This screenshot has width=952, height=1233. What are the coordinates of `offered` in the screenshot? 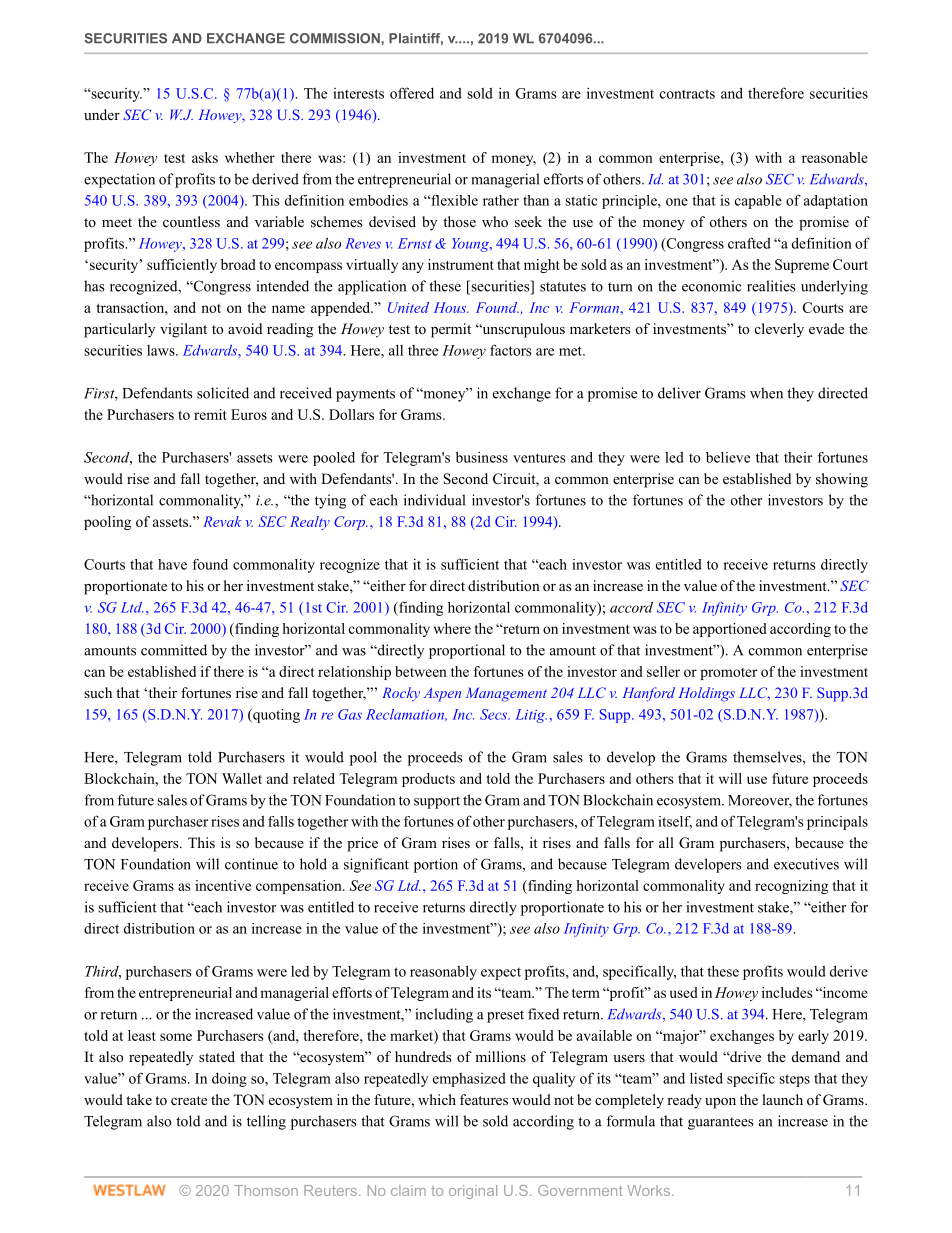 It's located at (412, 93).
